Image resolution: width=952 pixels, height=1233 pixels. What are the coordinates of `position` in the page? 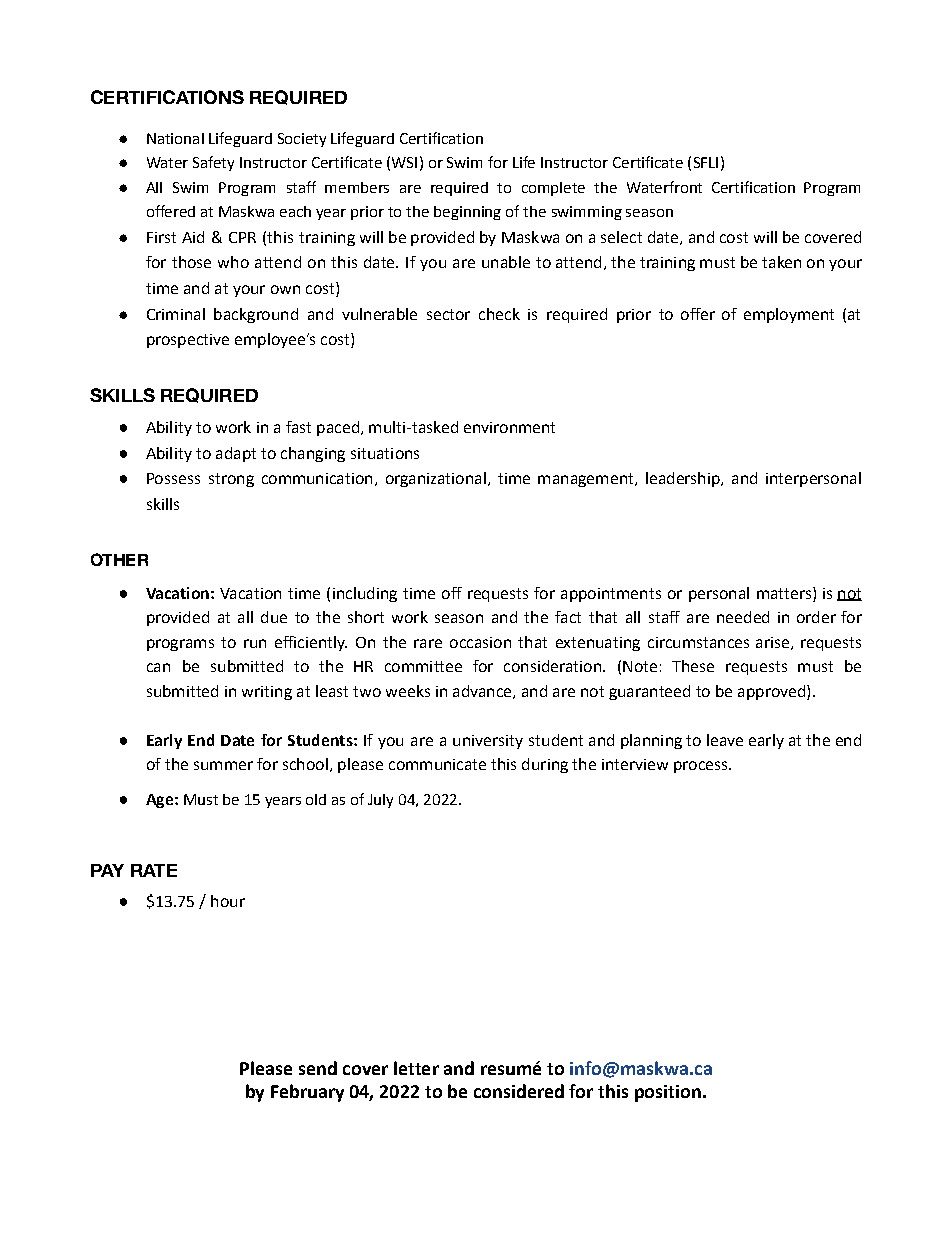 It's located at (668, 1093).
